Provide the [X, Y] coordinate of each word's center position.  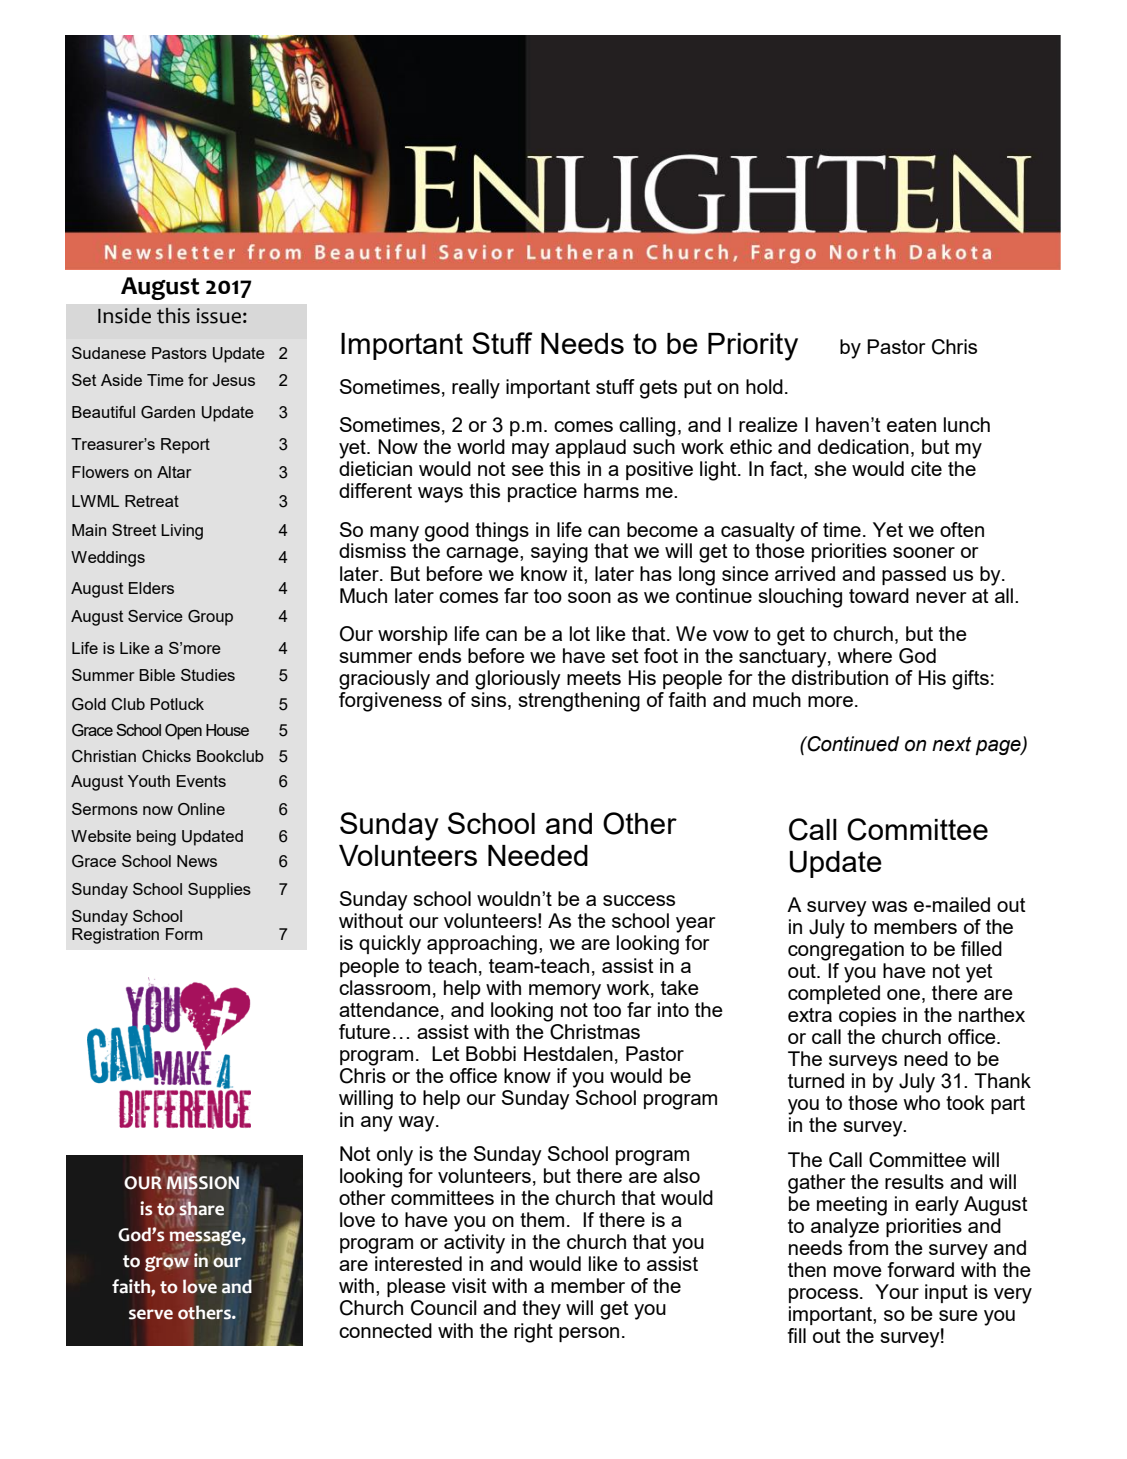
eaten [911, 425]
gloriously [518, 680]
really [476, 389]
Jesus [233, 380]
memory [565, 992]
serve [151, 1314]
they [541, 1310]
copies [867, 1016]
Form [184, 934]
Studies [208, 675]
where [864, 655]
